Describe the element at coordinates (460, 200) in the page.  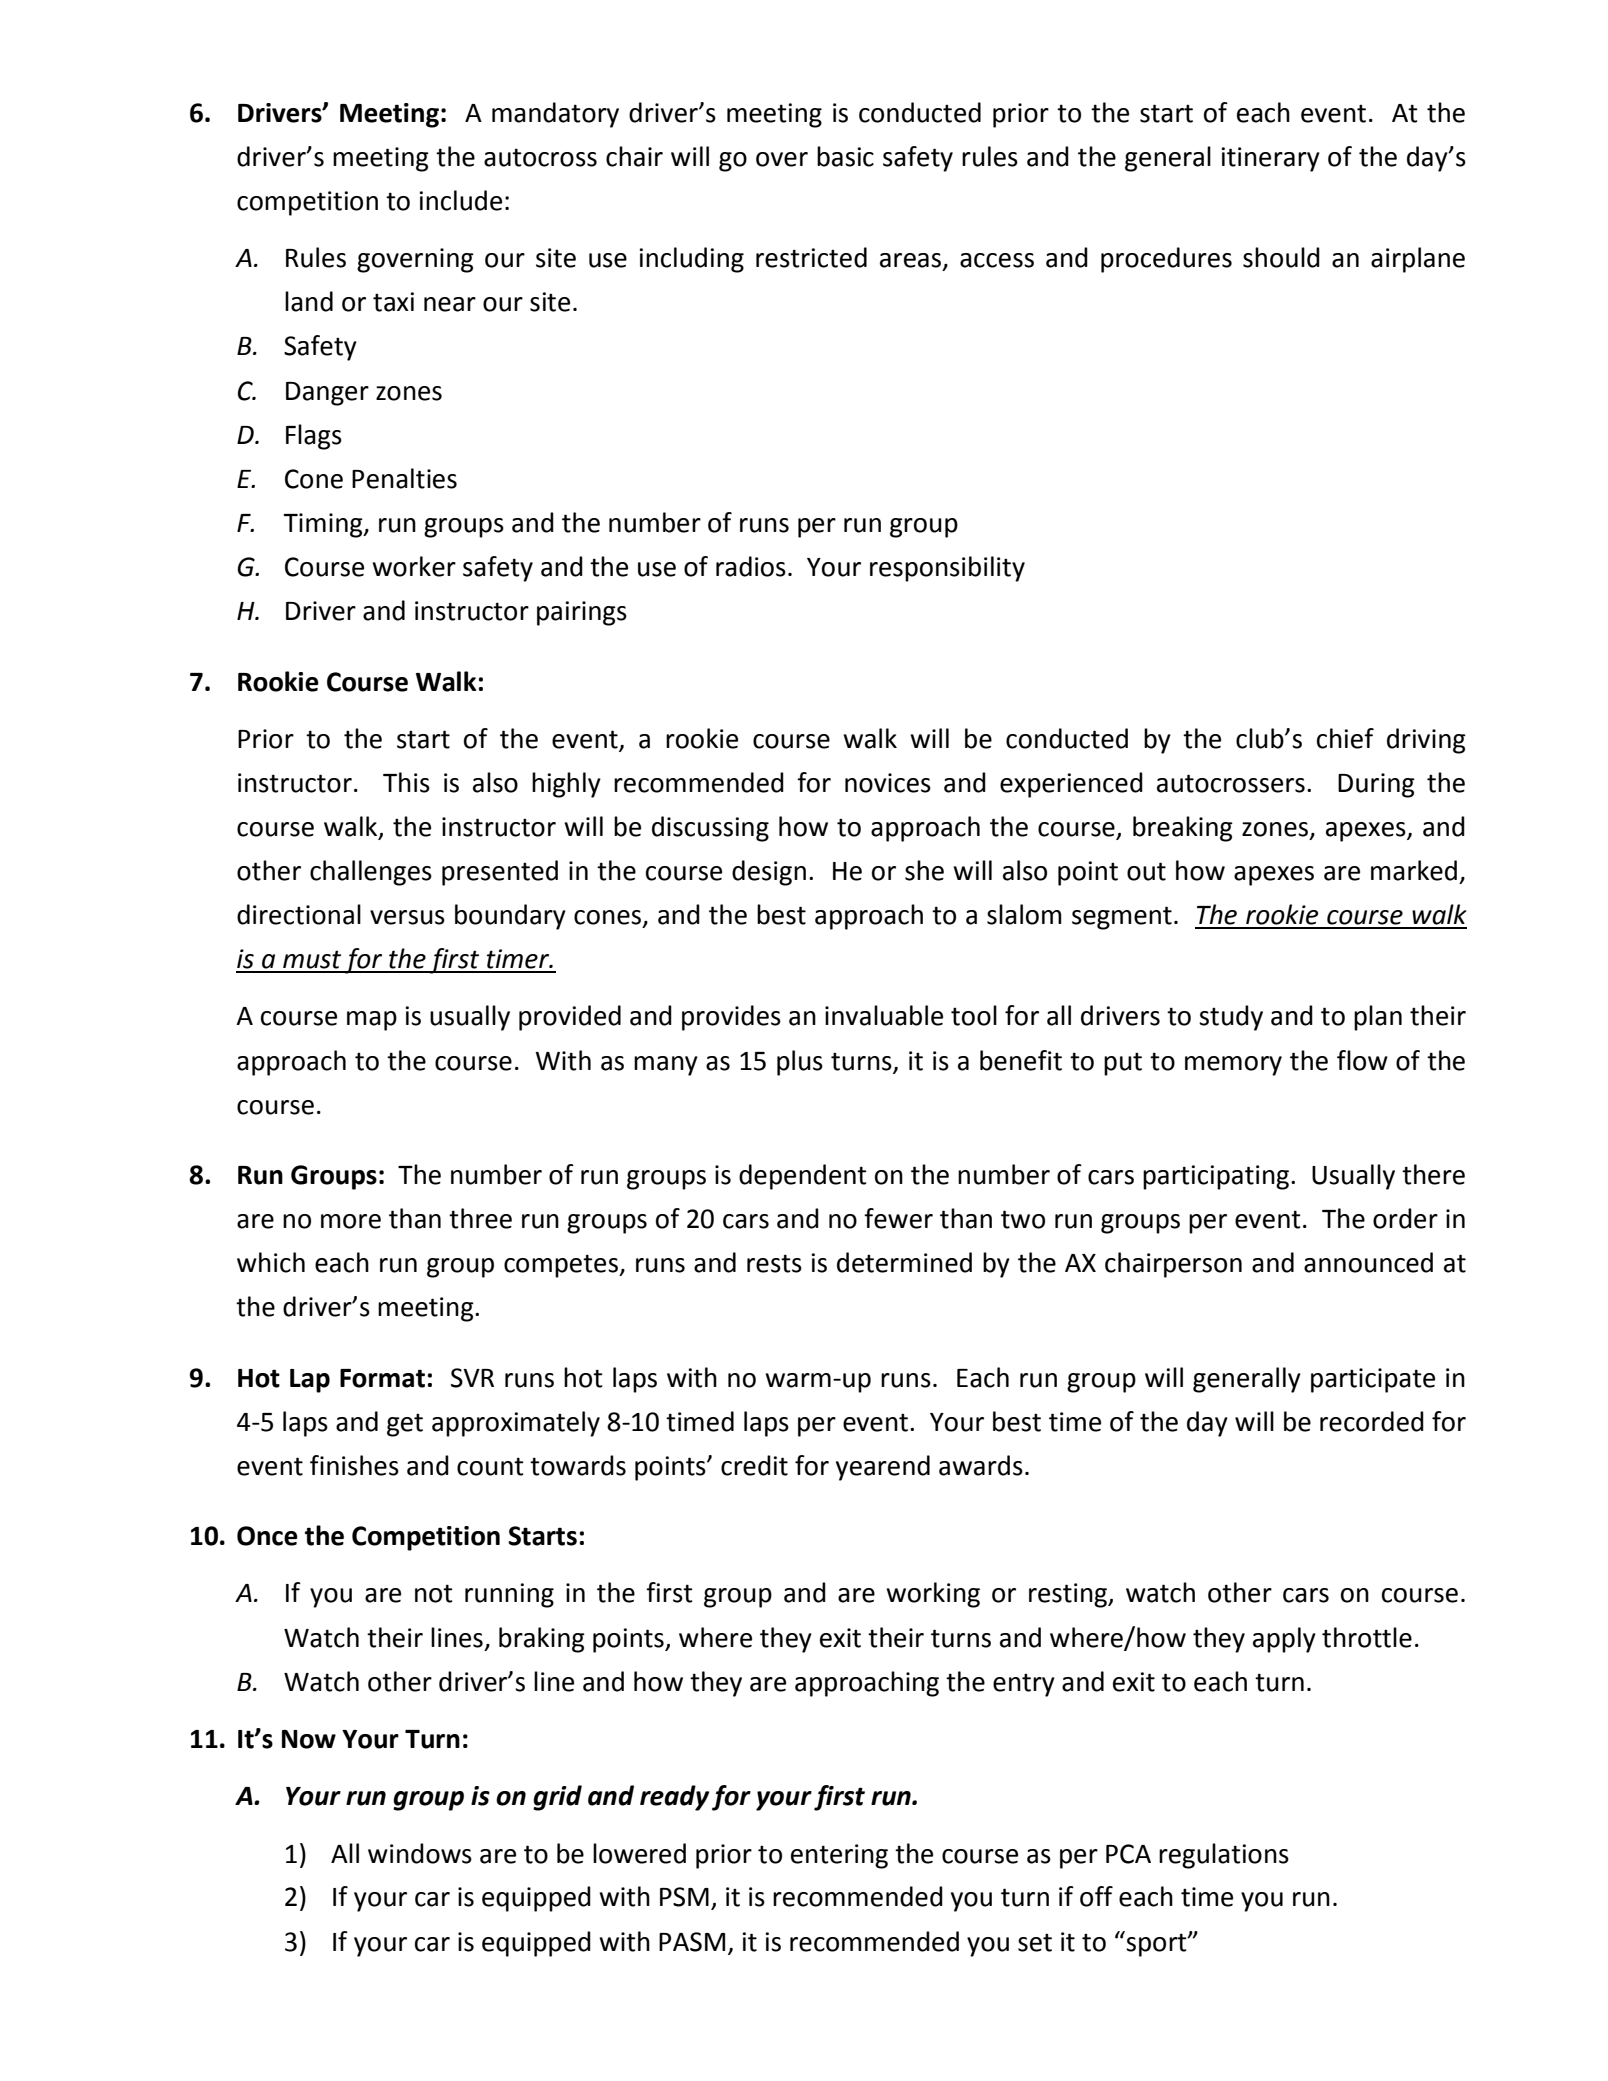
I see `include` at that location.
